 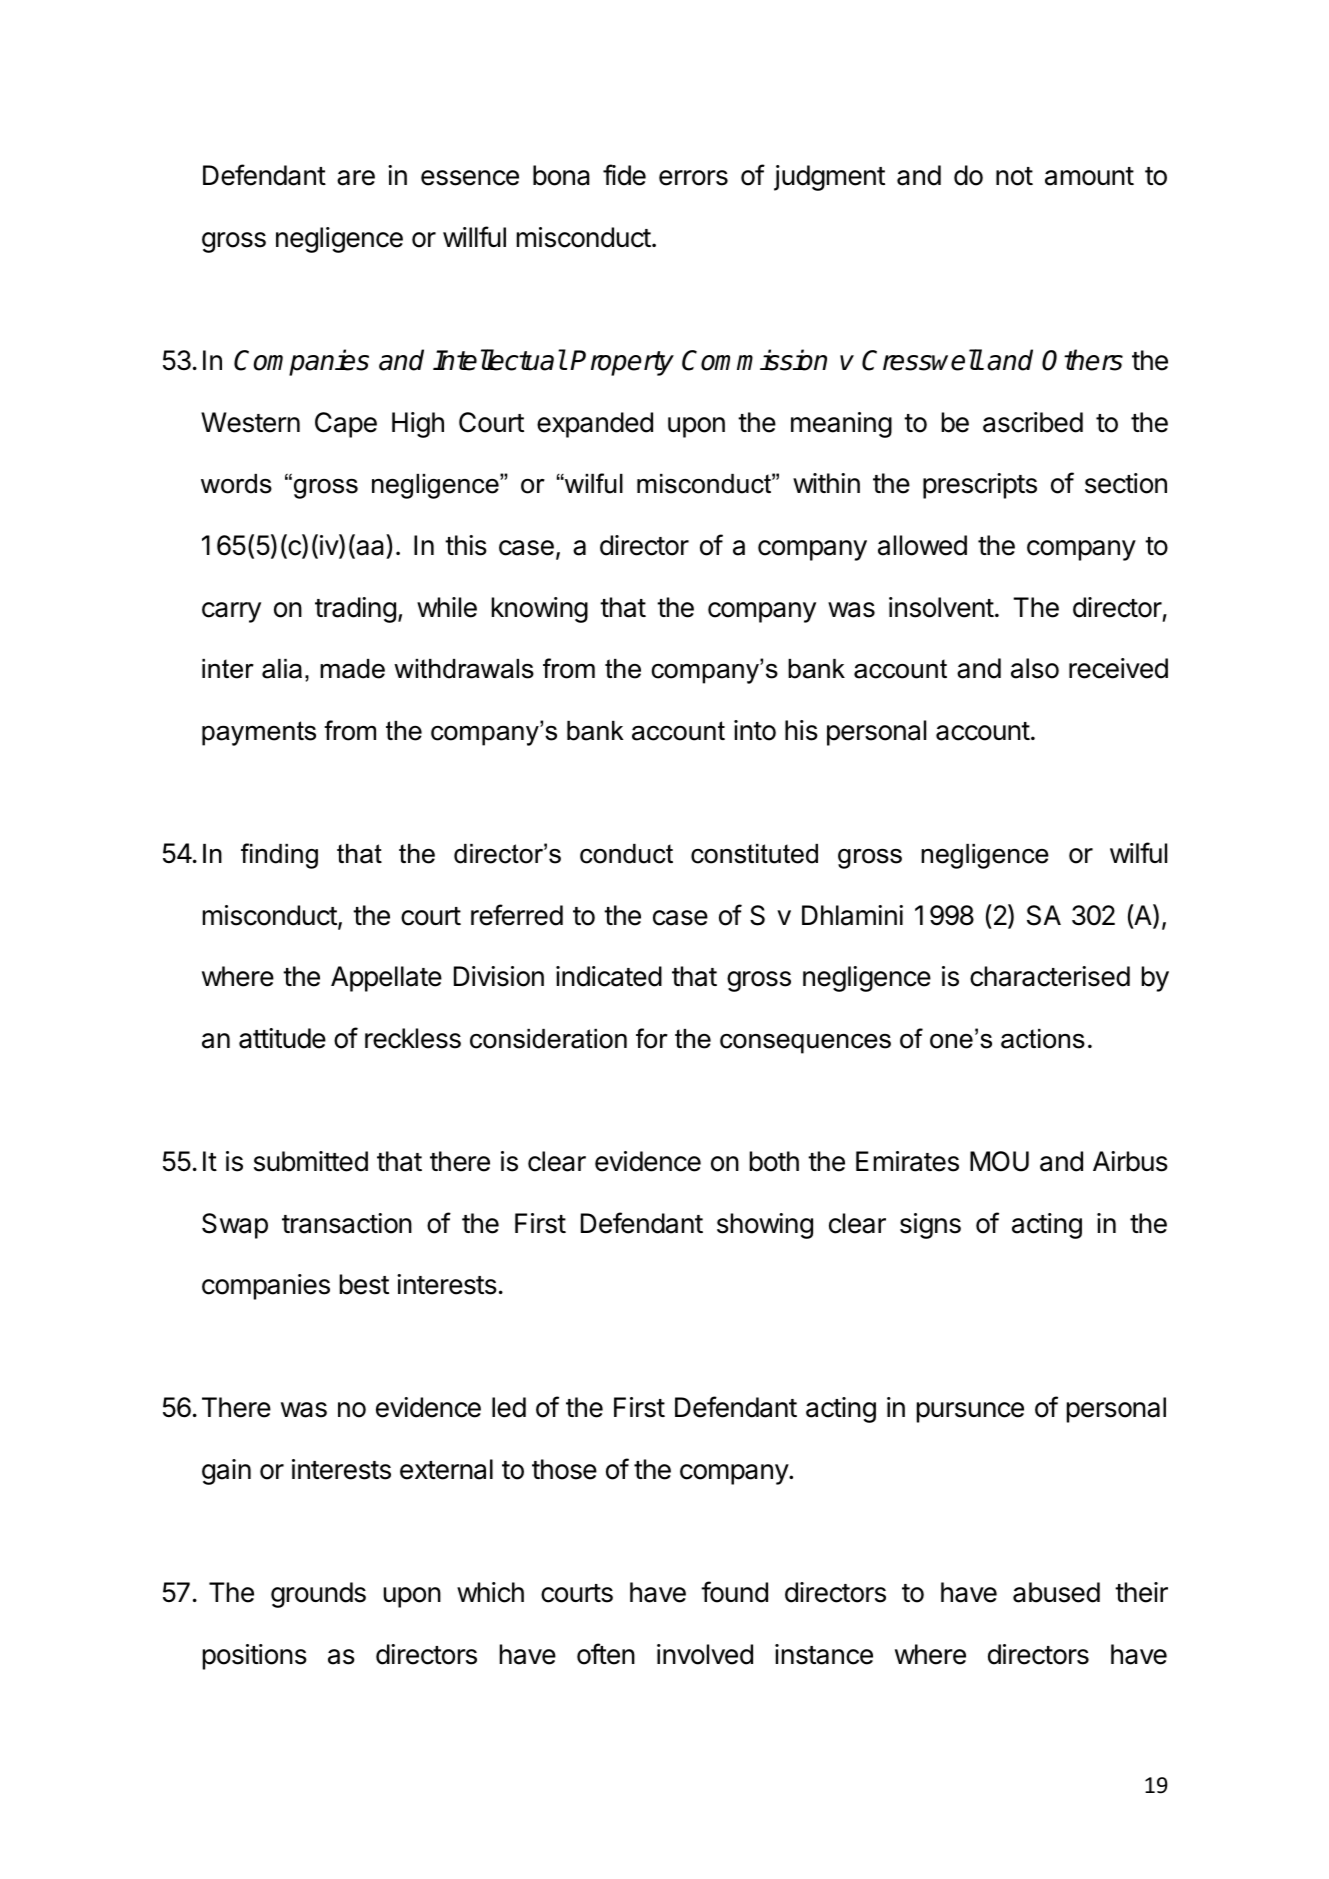 I want to click on not, so click(x=1014, y=176).
